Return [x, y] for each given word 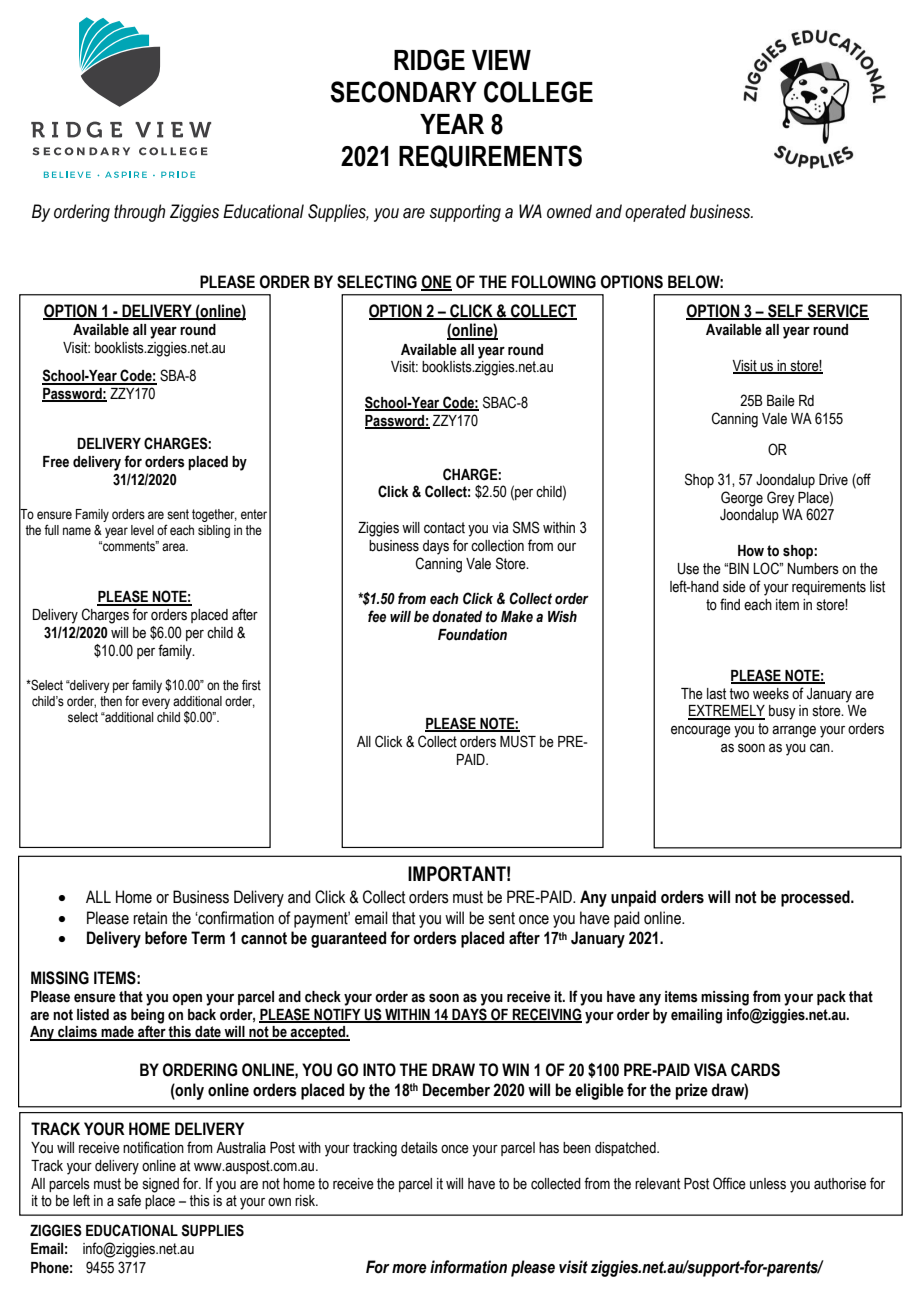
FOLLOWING [554, 282]
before [166, 938]
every [156, 703]
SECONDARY [403, 92]
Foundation [472, 635]
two [739, 694]
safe [129, 1200]
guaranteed [348, 939]
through [139, 213]
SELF [785, 312]
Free [56, 462]
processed [816, 898]
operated [655, 213]
